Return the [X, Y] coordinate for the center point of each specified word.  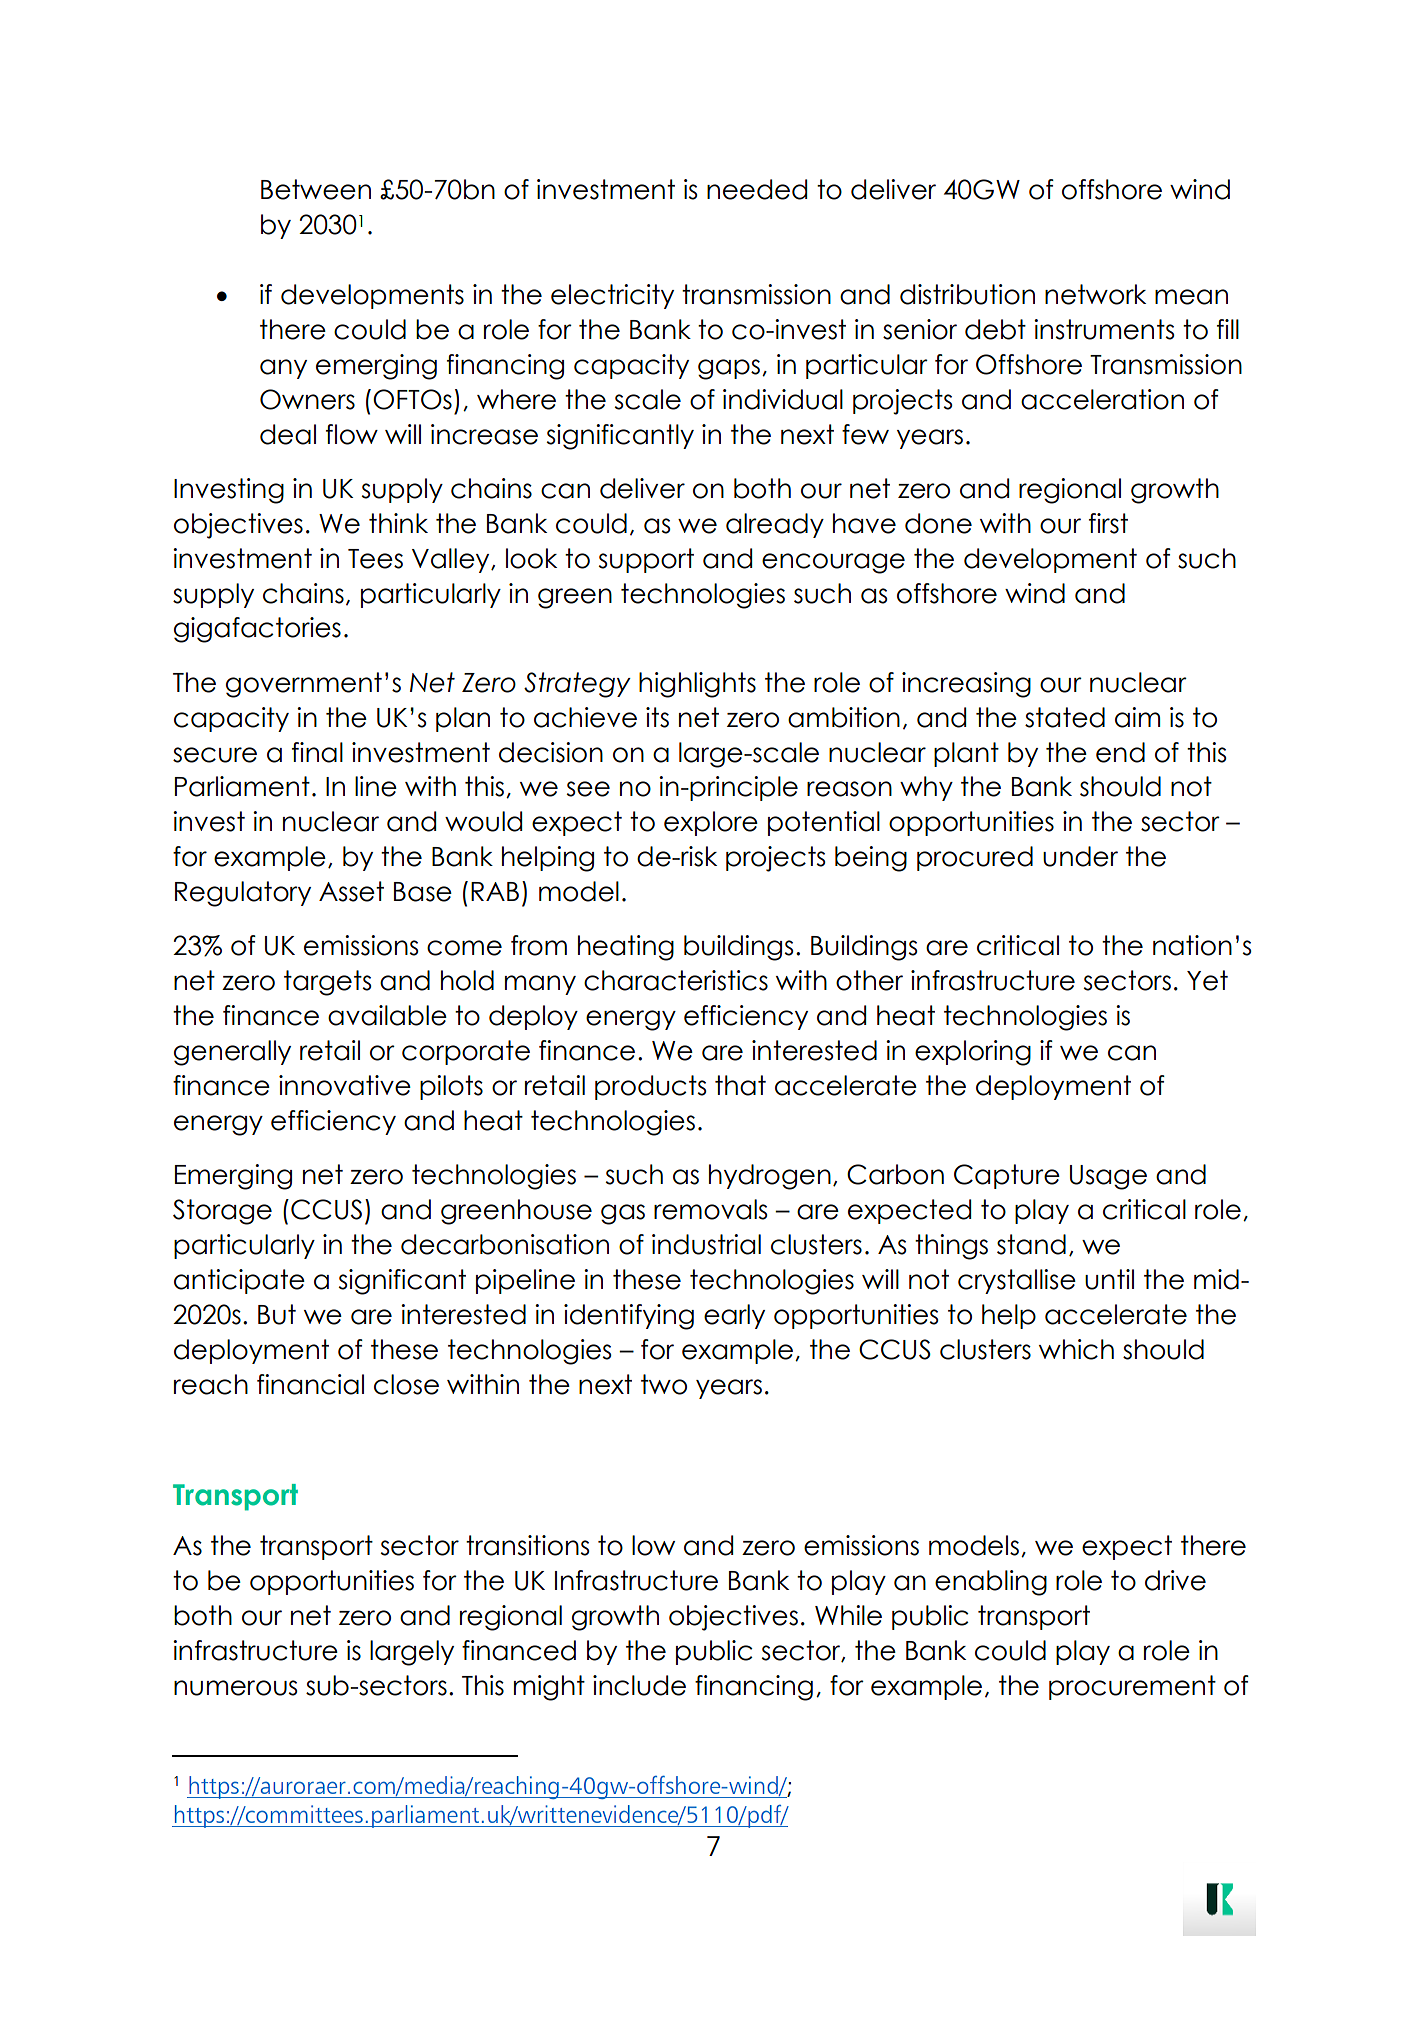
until [1109, 1279]
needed [757, 189]
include [639, 1685]
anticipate [239, 1281]
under [1080, 856]
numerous [236, 1688]
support [646, 560]
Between [316, 189]
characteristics [676, 980]
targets [328, 983]
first [1108, 523]
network [1095, 294]
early [734, 1316]
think [398, 523]
